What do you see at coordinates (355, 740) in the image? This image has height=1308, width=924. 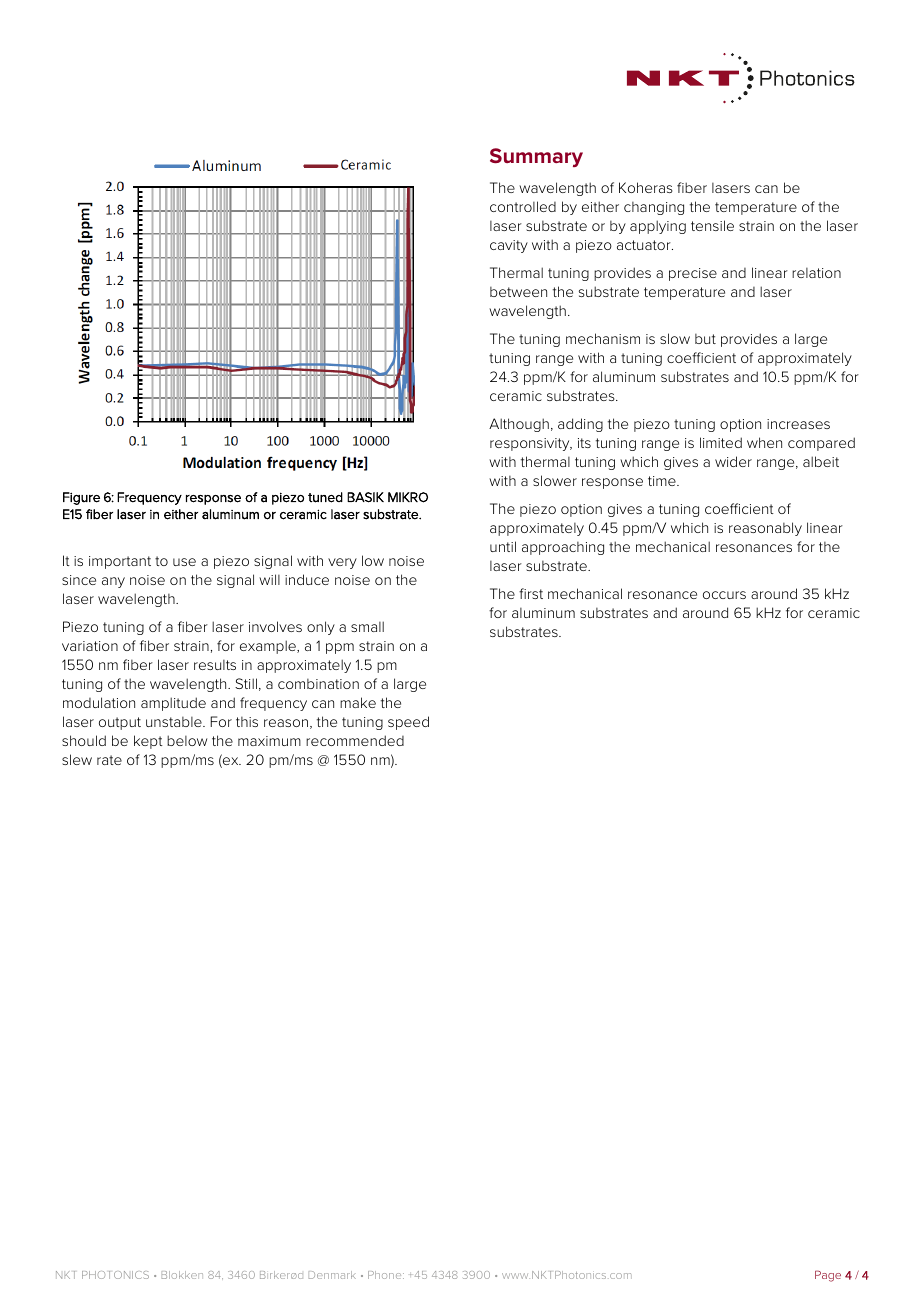 I see `recommended` at bounding box center [355, 740].
